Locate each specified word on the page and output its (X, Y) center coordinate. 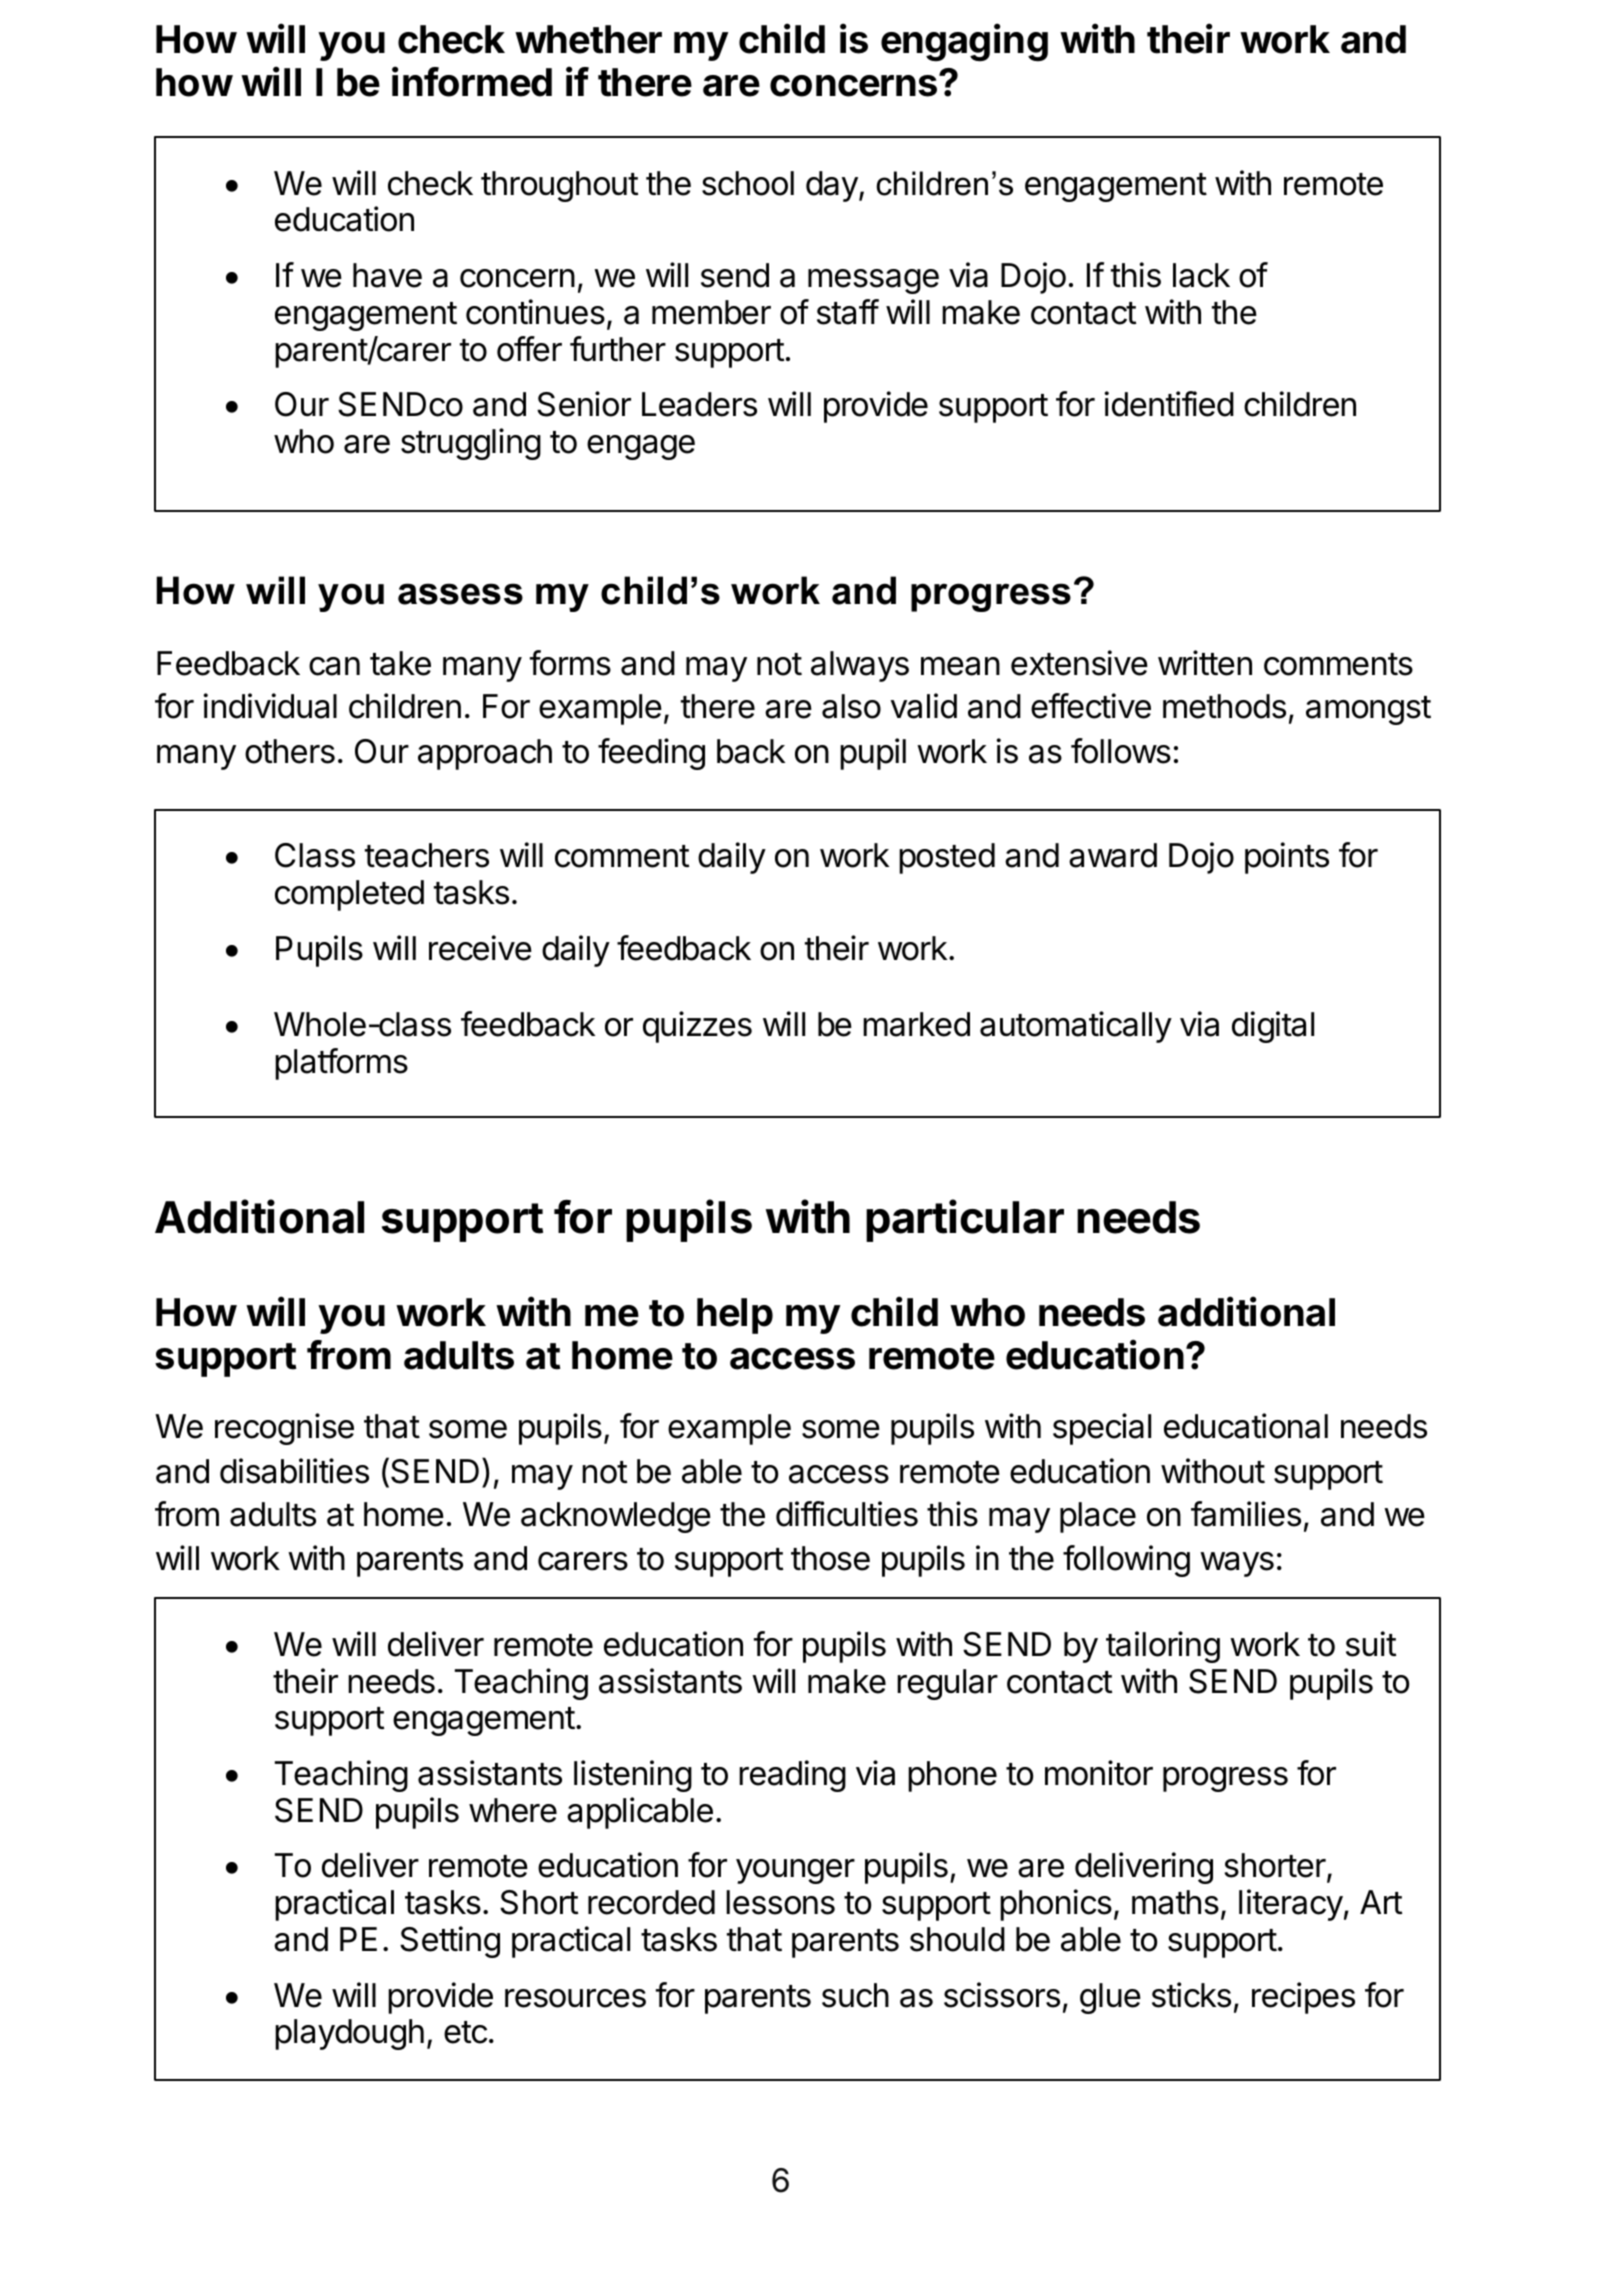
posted (947, 858)
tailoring (1163, 1647)
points (1287, 858)
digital (1273, 1027)
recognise (284, 1429)
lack (1201, 275)
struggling (471, 444)
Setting (450, 1942)
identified (1169, 404)
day (832, 186)
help (735, 1316)
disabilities (294, 1471)
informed (472, 82)
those (830, 1558)
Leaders (699, 404)
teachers (427, 855)
